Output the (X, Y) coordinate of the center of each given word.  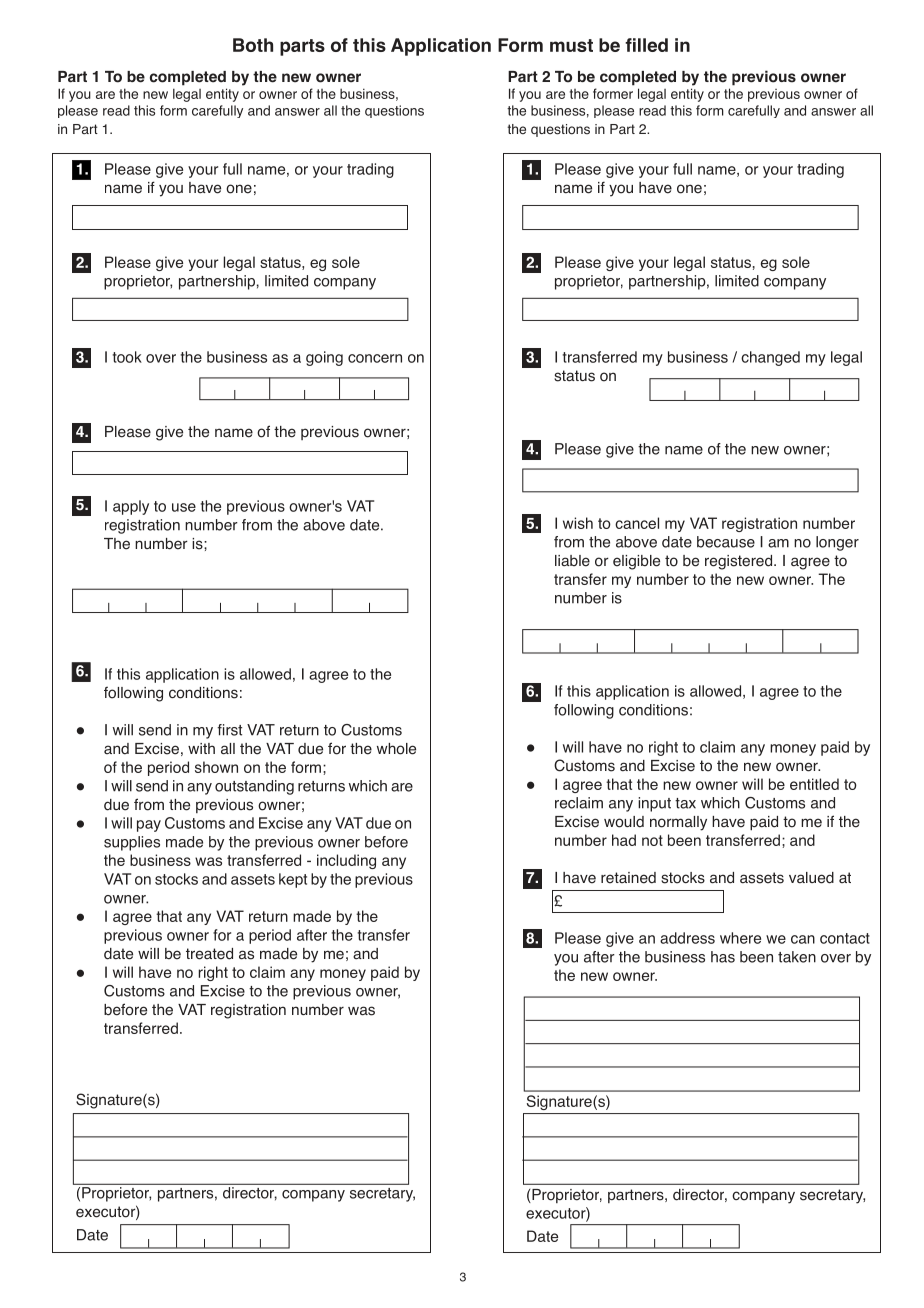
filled (646, 45)
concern (375, 358)
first (229, 730)
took (127, 357)
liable (572, 561)
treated (209, 954)
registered (740, 562)
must (571, 45)
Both (253, 45)
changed (770, 358)
